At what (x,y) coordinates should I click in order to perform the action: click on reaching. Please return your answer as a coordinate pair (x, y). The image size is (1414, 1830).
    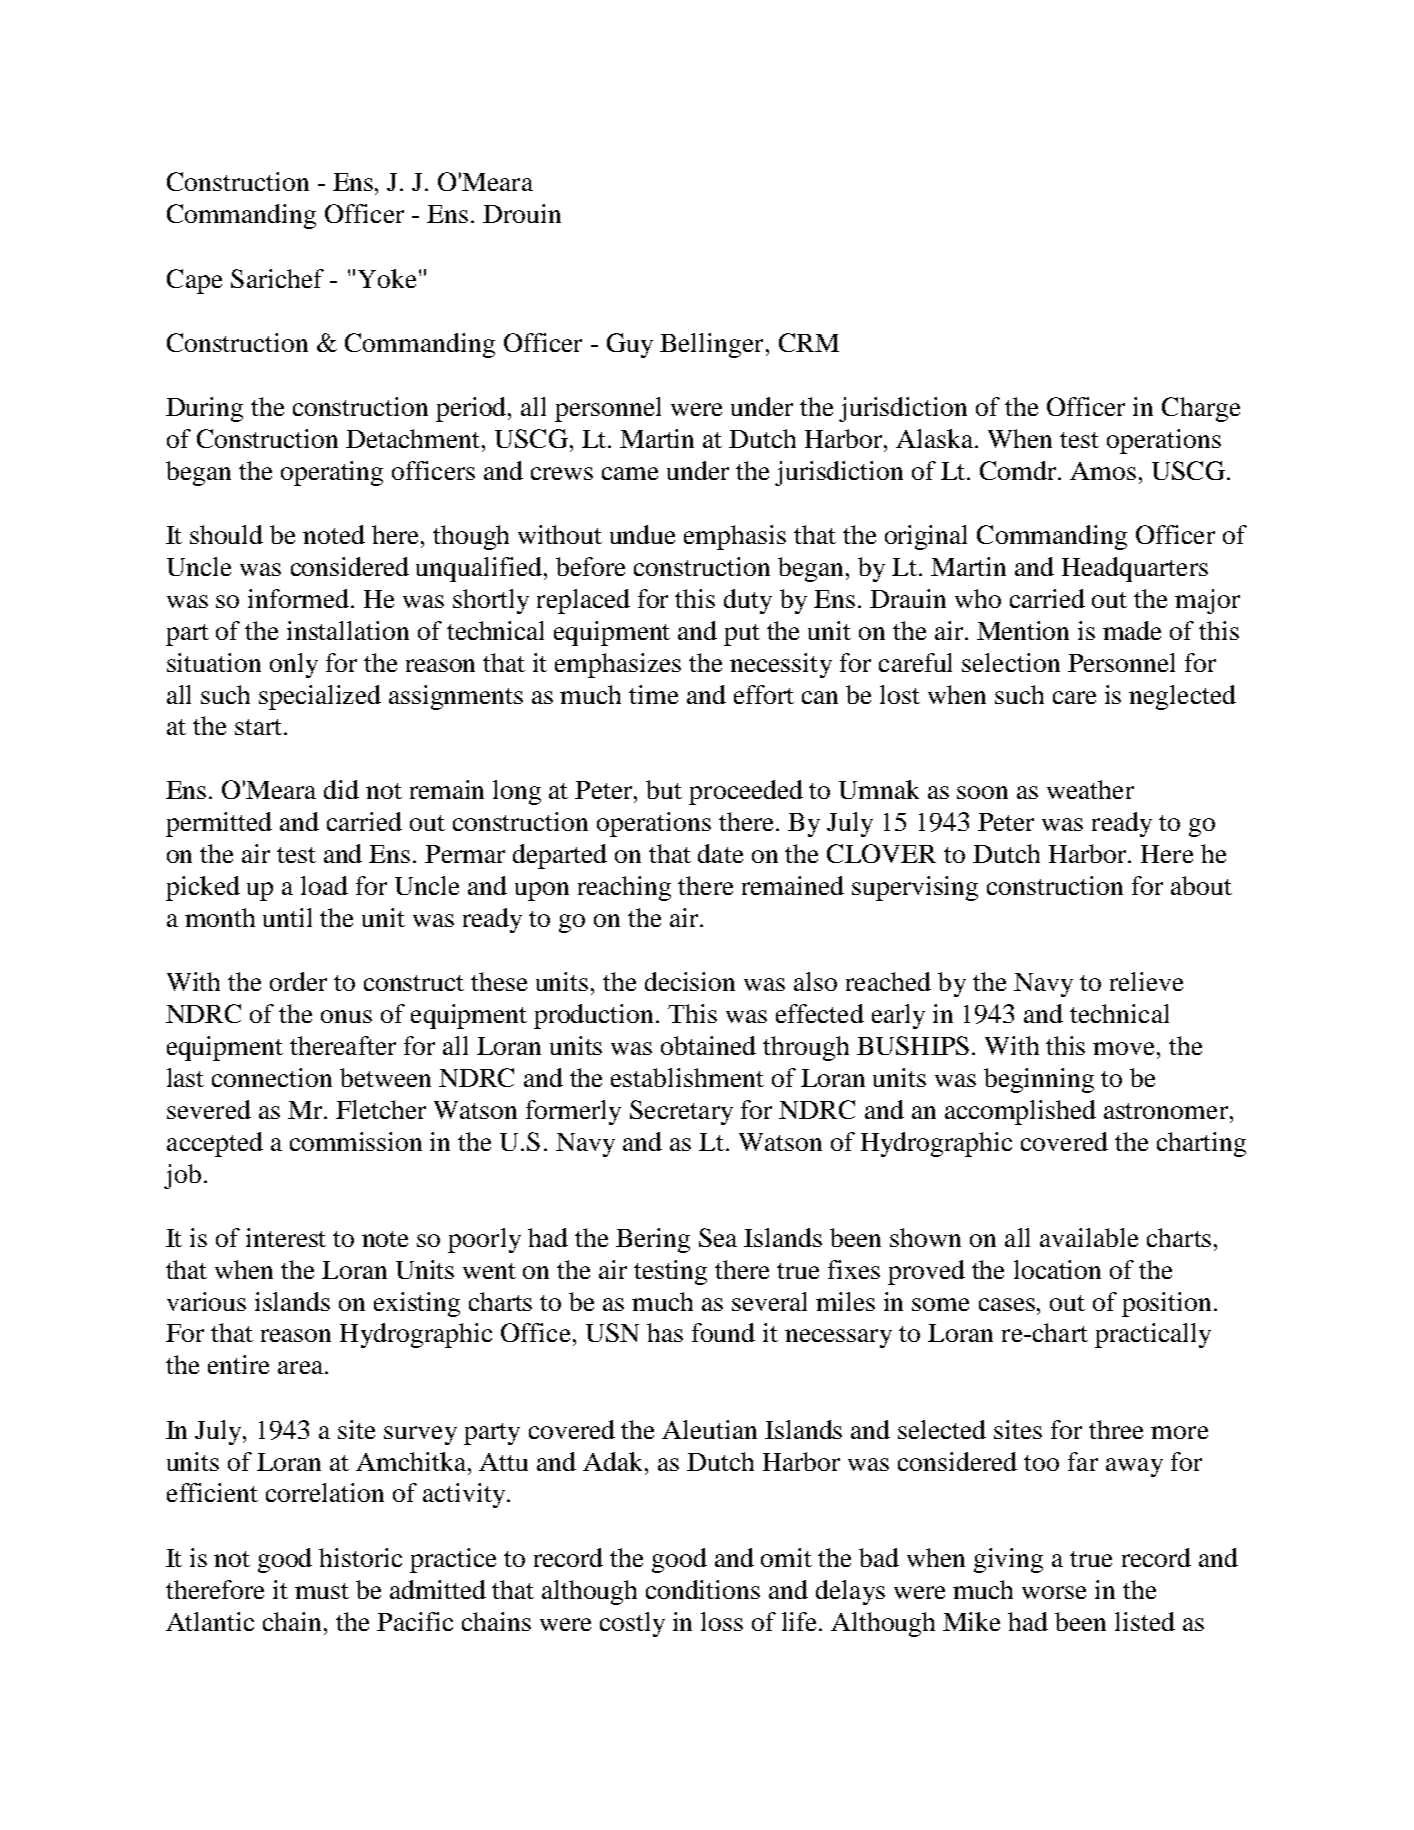
    Looking at the image, I should click on (624, 888).
